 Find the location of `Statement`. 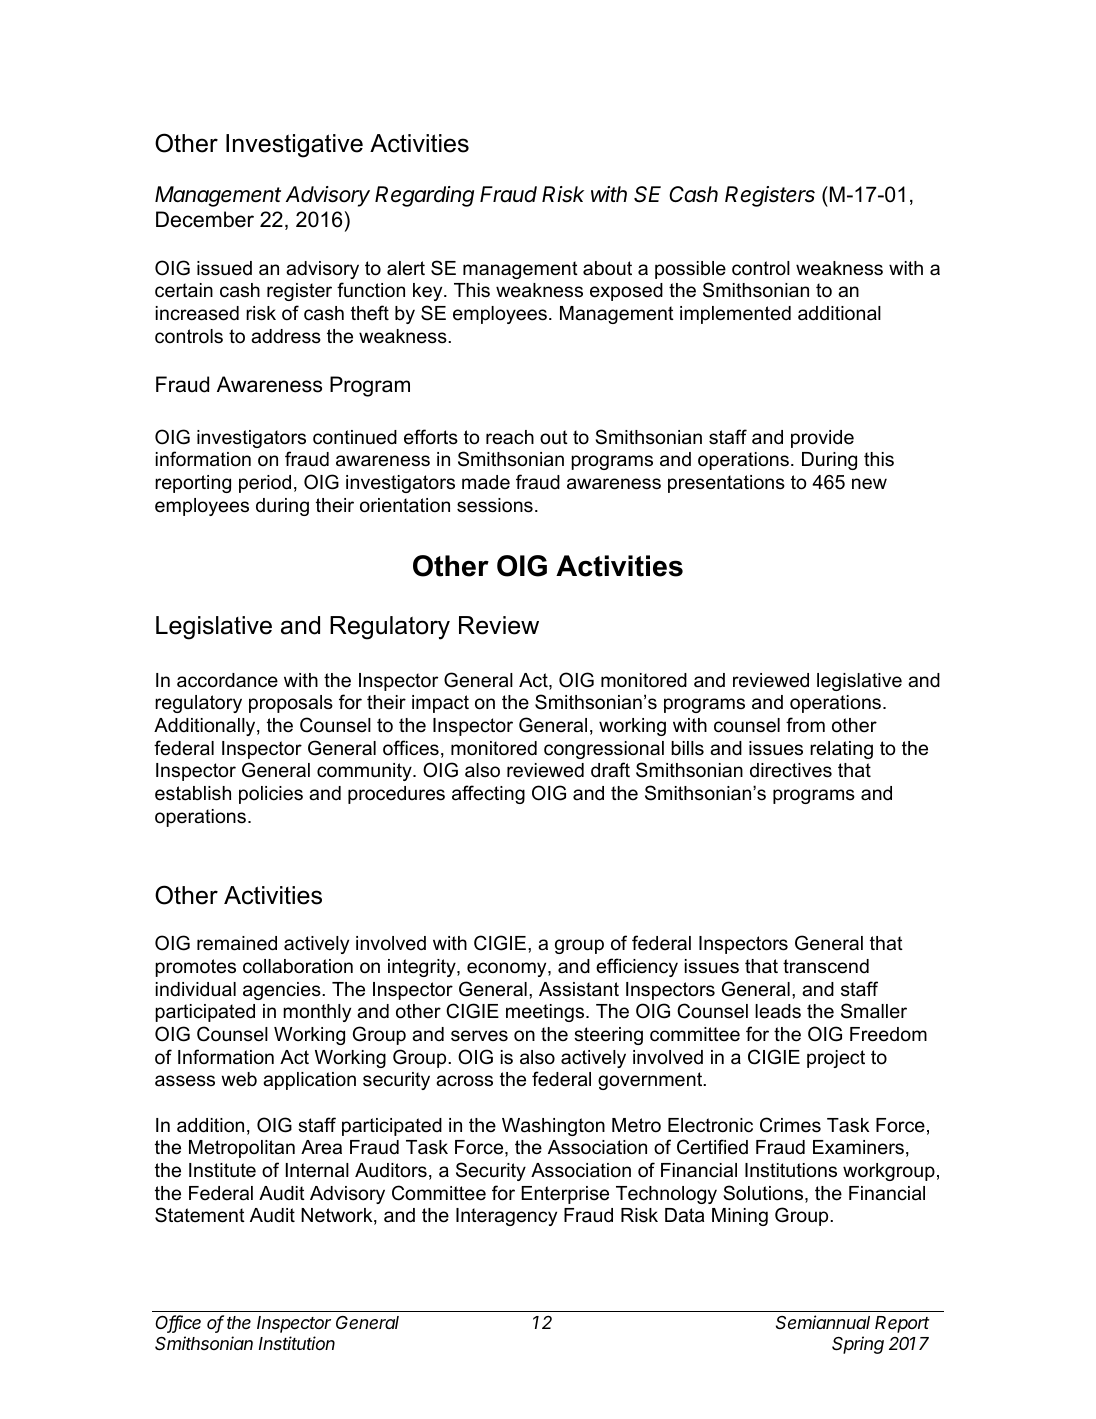

Statement is located at coordinates (200, 1215).
